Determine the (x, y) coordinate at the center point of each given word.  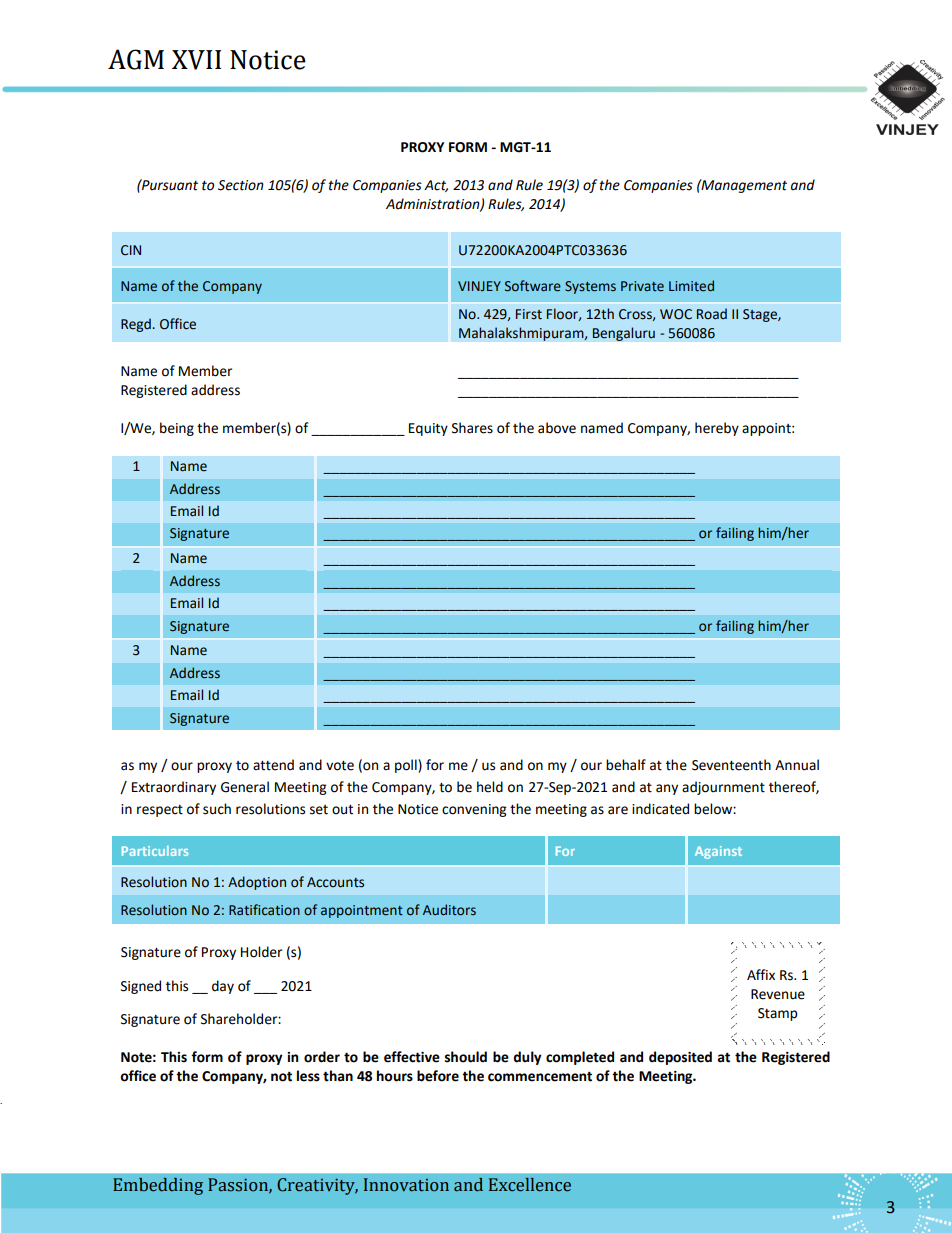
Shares (472, 428)
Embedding (158, 1186)
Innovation (406, 1185)
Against (718, 852)
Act (436, 186)
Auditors (449, 910)
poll (407, 766)
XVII (196, 60)
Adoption (257, 883)
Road (712, 314)
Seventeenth (731, 765)
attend (273, 765)
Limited (691, 286)
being (177, 429)
